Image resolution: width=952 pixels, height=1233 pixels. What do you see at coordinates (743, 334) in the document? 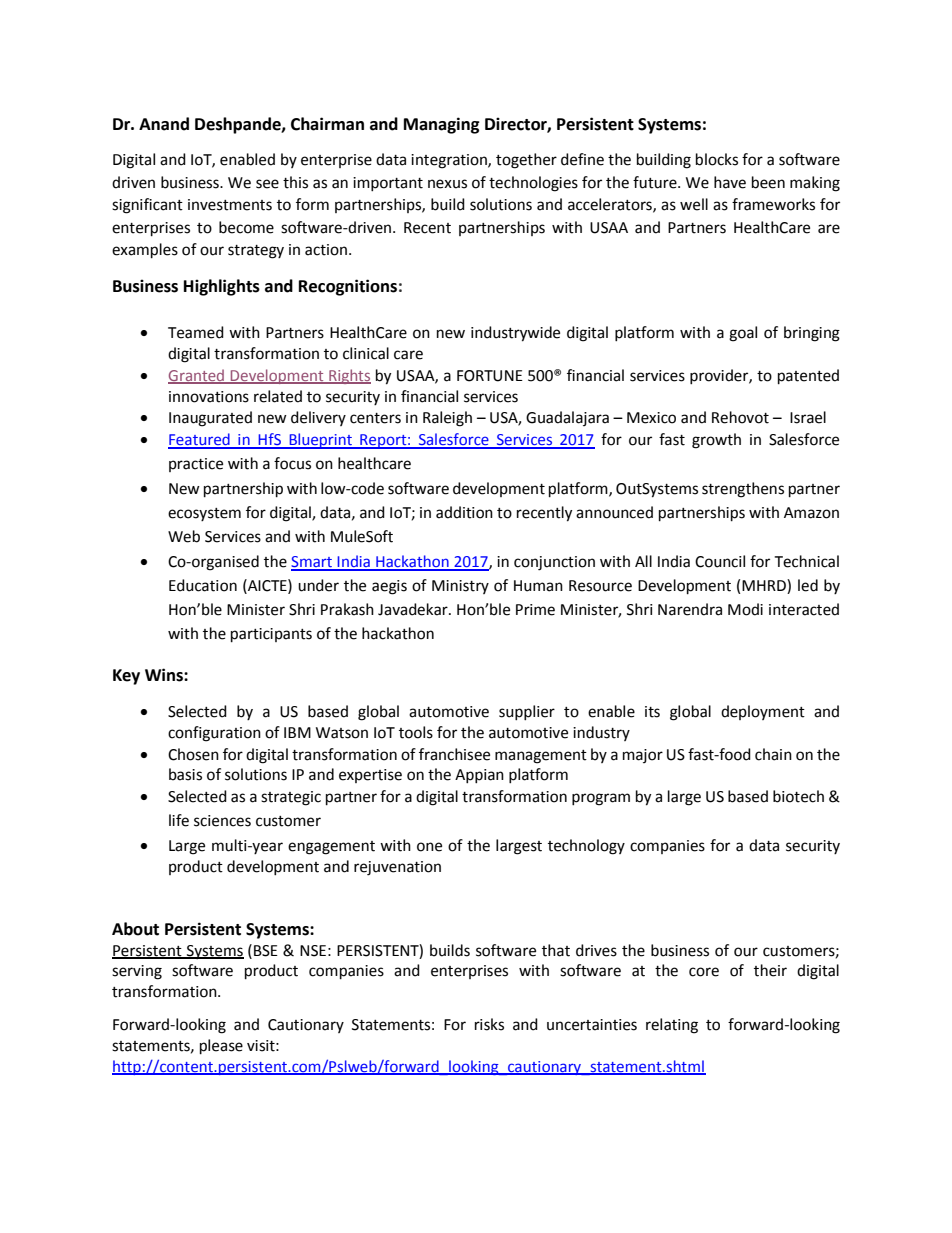
I see `goal` at bounding box center [743, 334].
